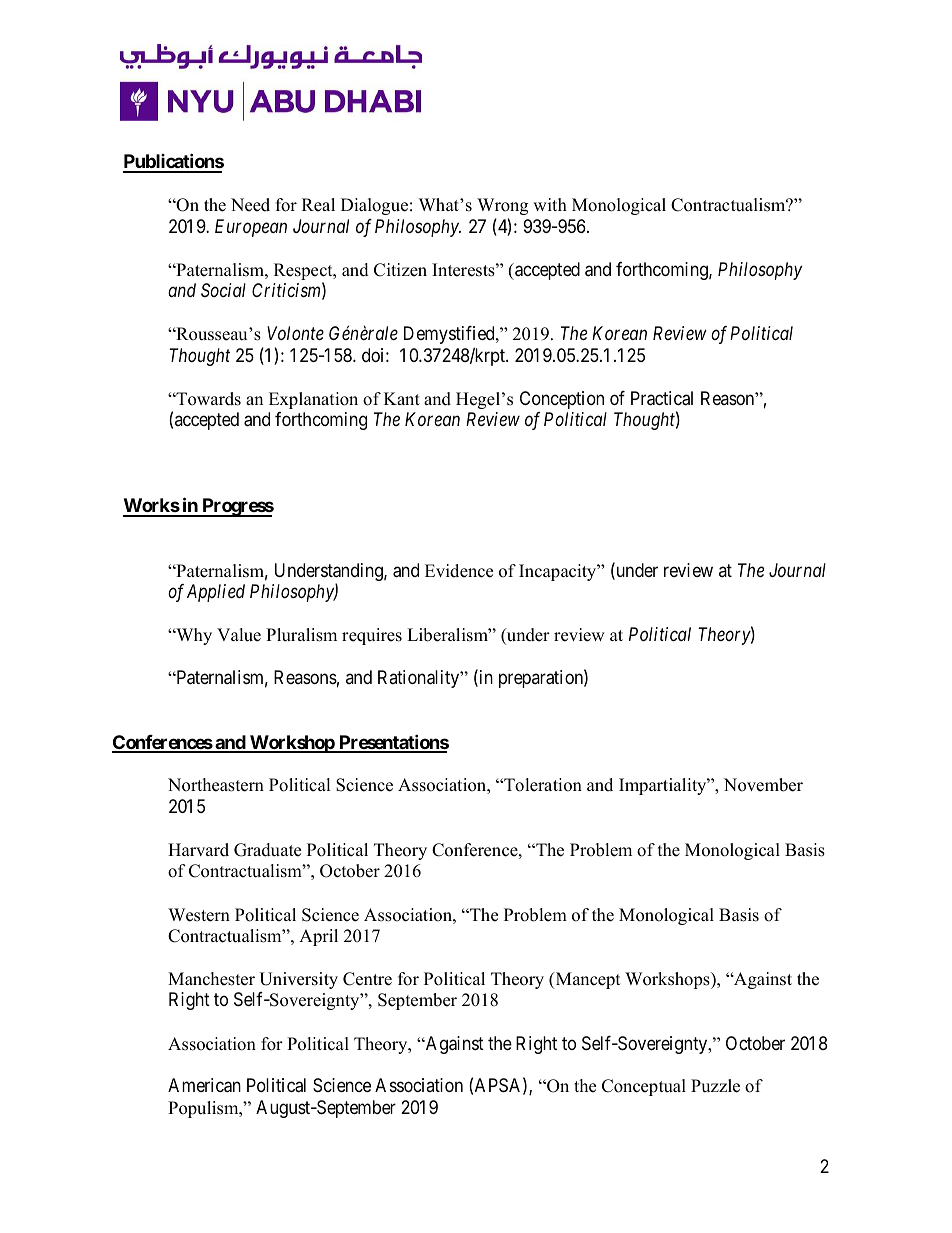 The width and height of the screenshot is (952, 1233). Describe the element at coordinates (239, 635) in the screenshot. I see `Value` at that location.
